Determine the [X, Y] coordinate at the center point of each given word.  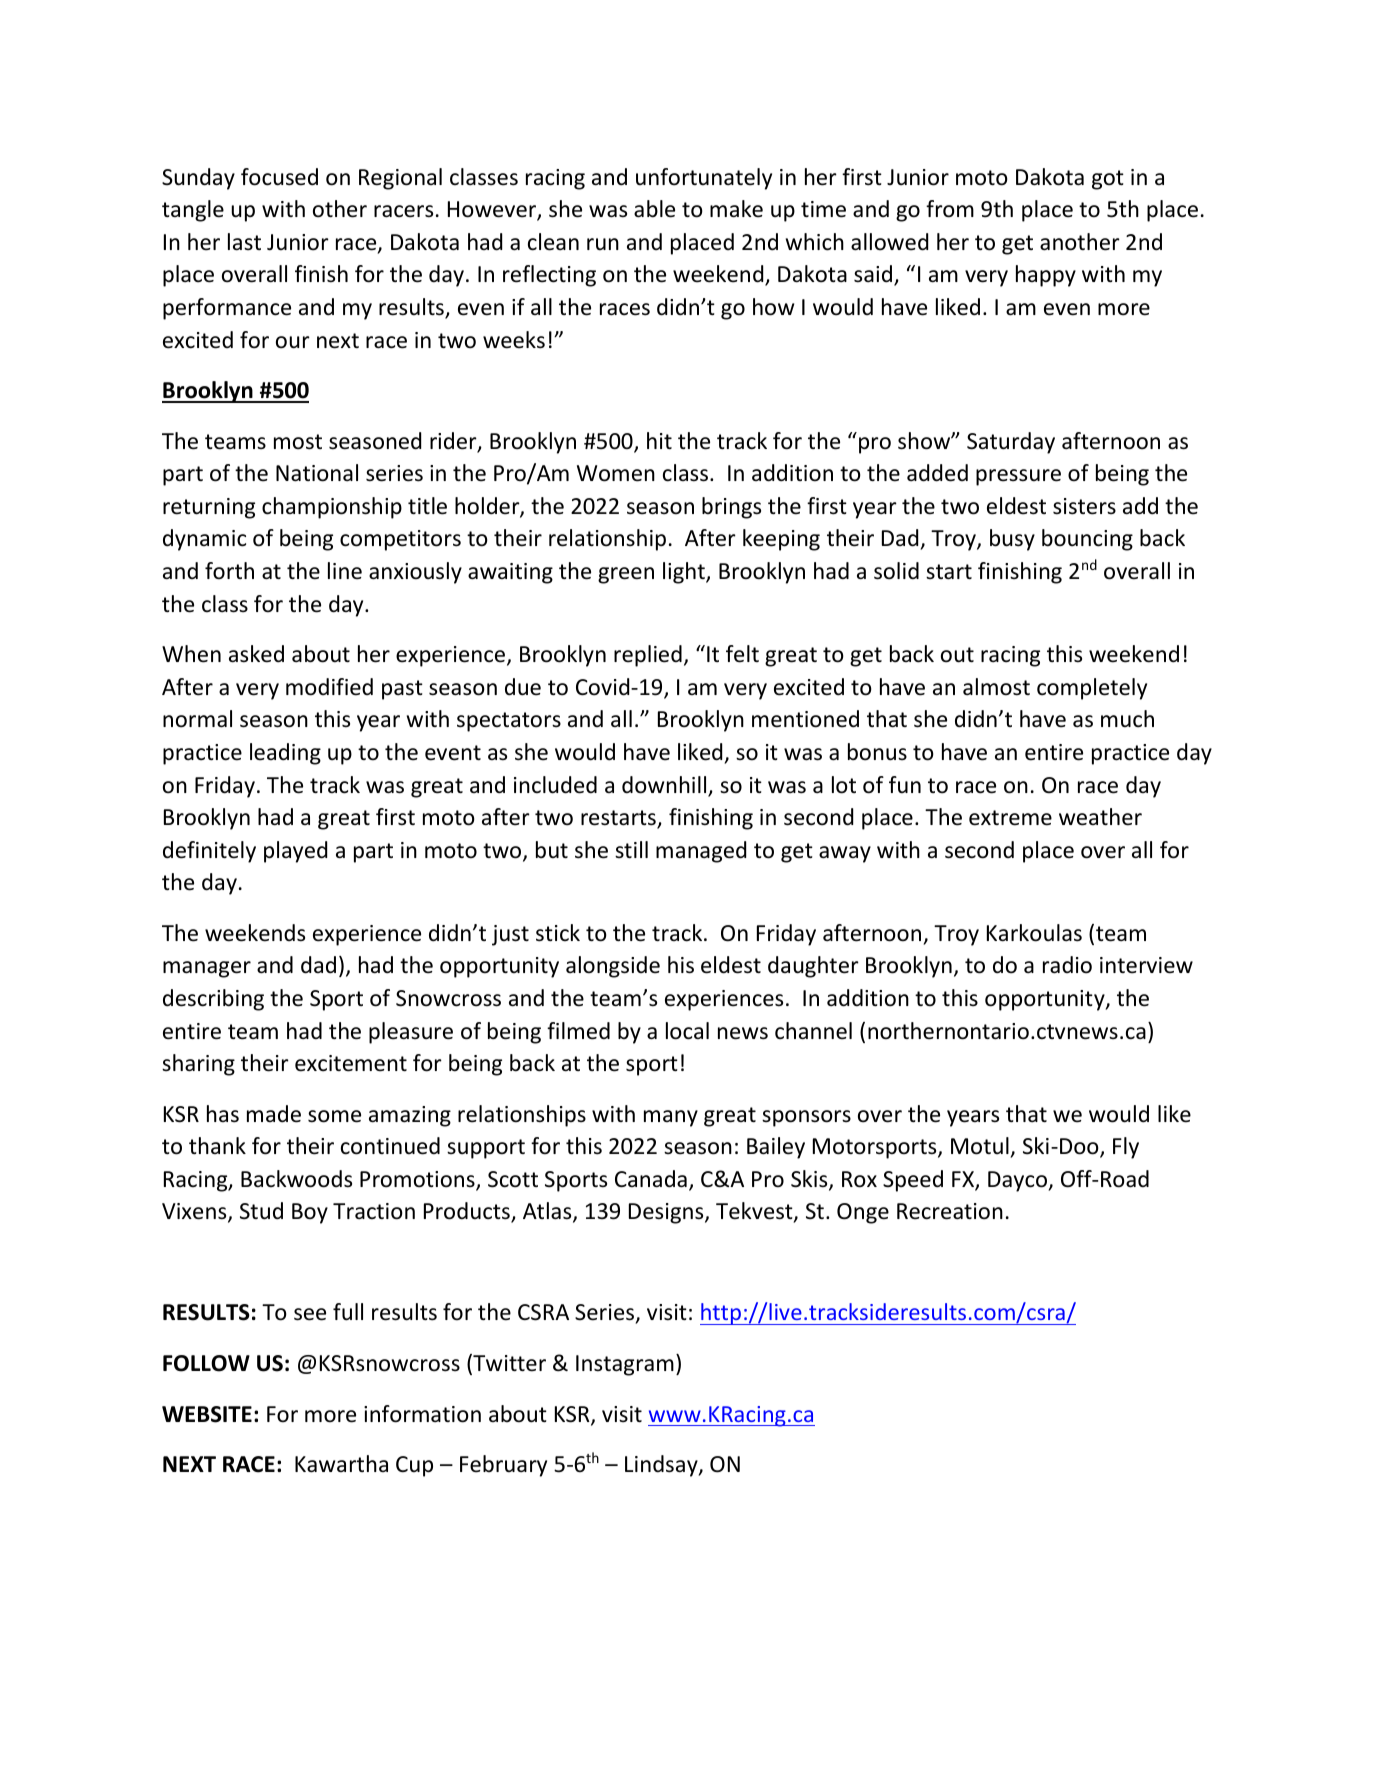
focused [279, 177]
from [950, 209]
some [334, 1116]
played [295, 852]
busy [1012, 540]
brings [731, 508]
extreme [1010, 818]
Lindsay [662, 1466]
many [671, 1118]
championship [332, 508]
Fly [1126, 1148]
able [654, 209]
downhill [665, 786]
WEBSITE [207, 1414]
